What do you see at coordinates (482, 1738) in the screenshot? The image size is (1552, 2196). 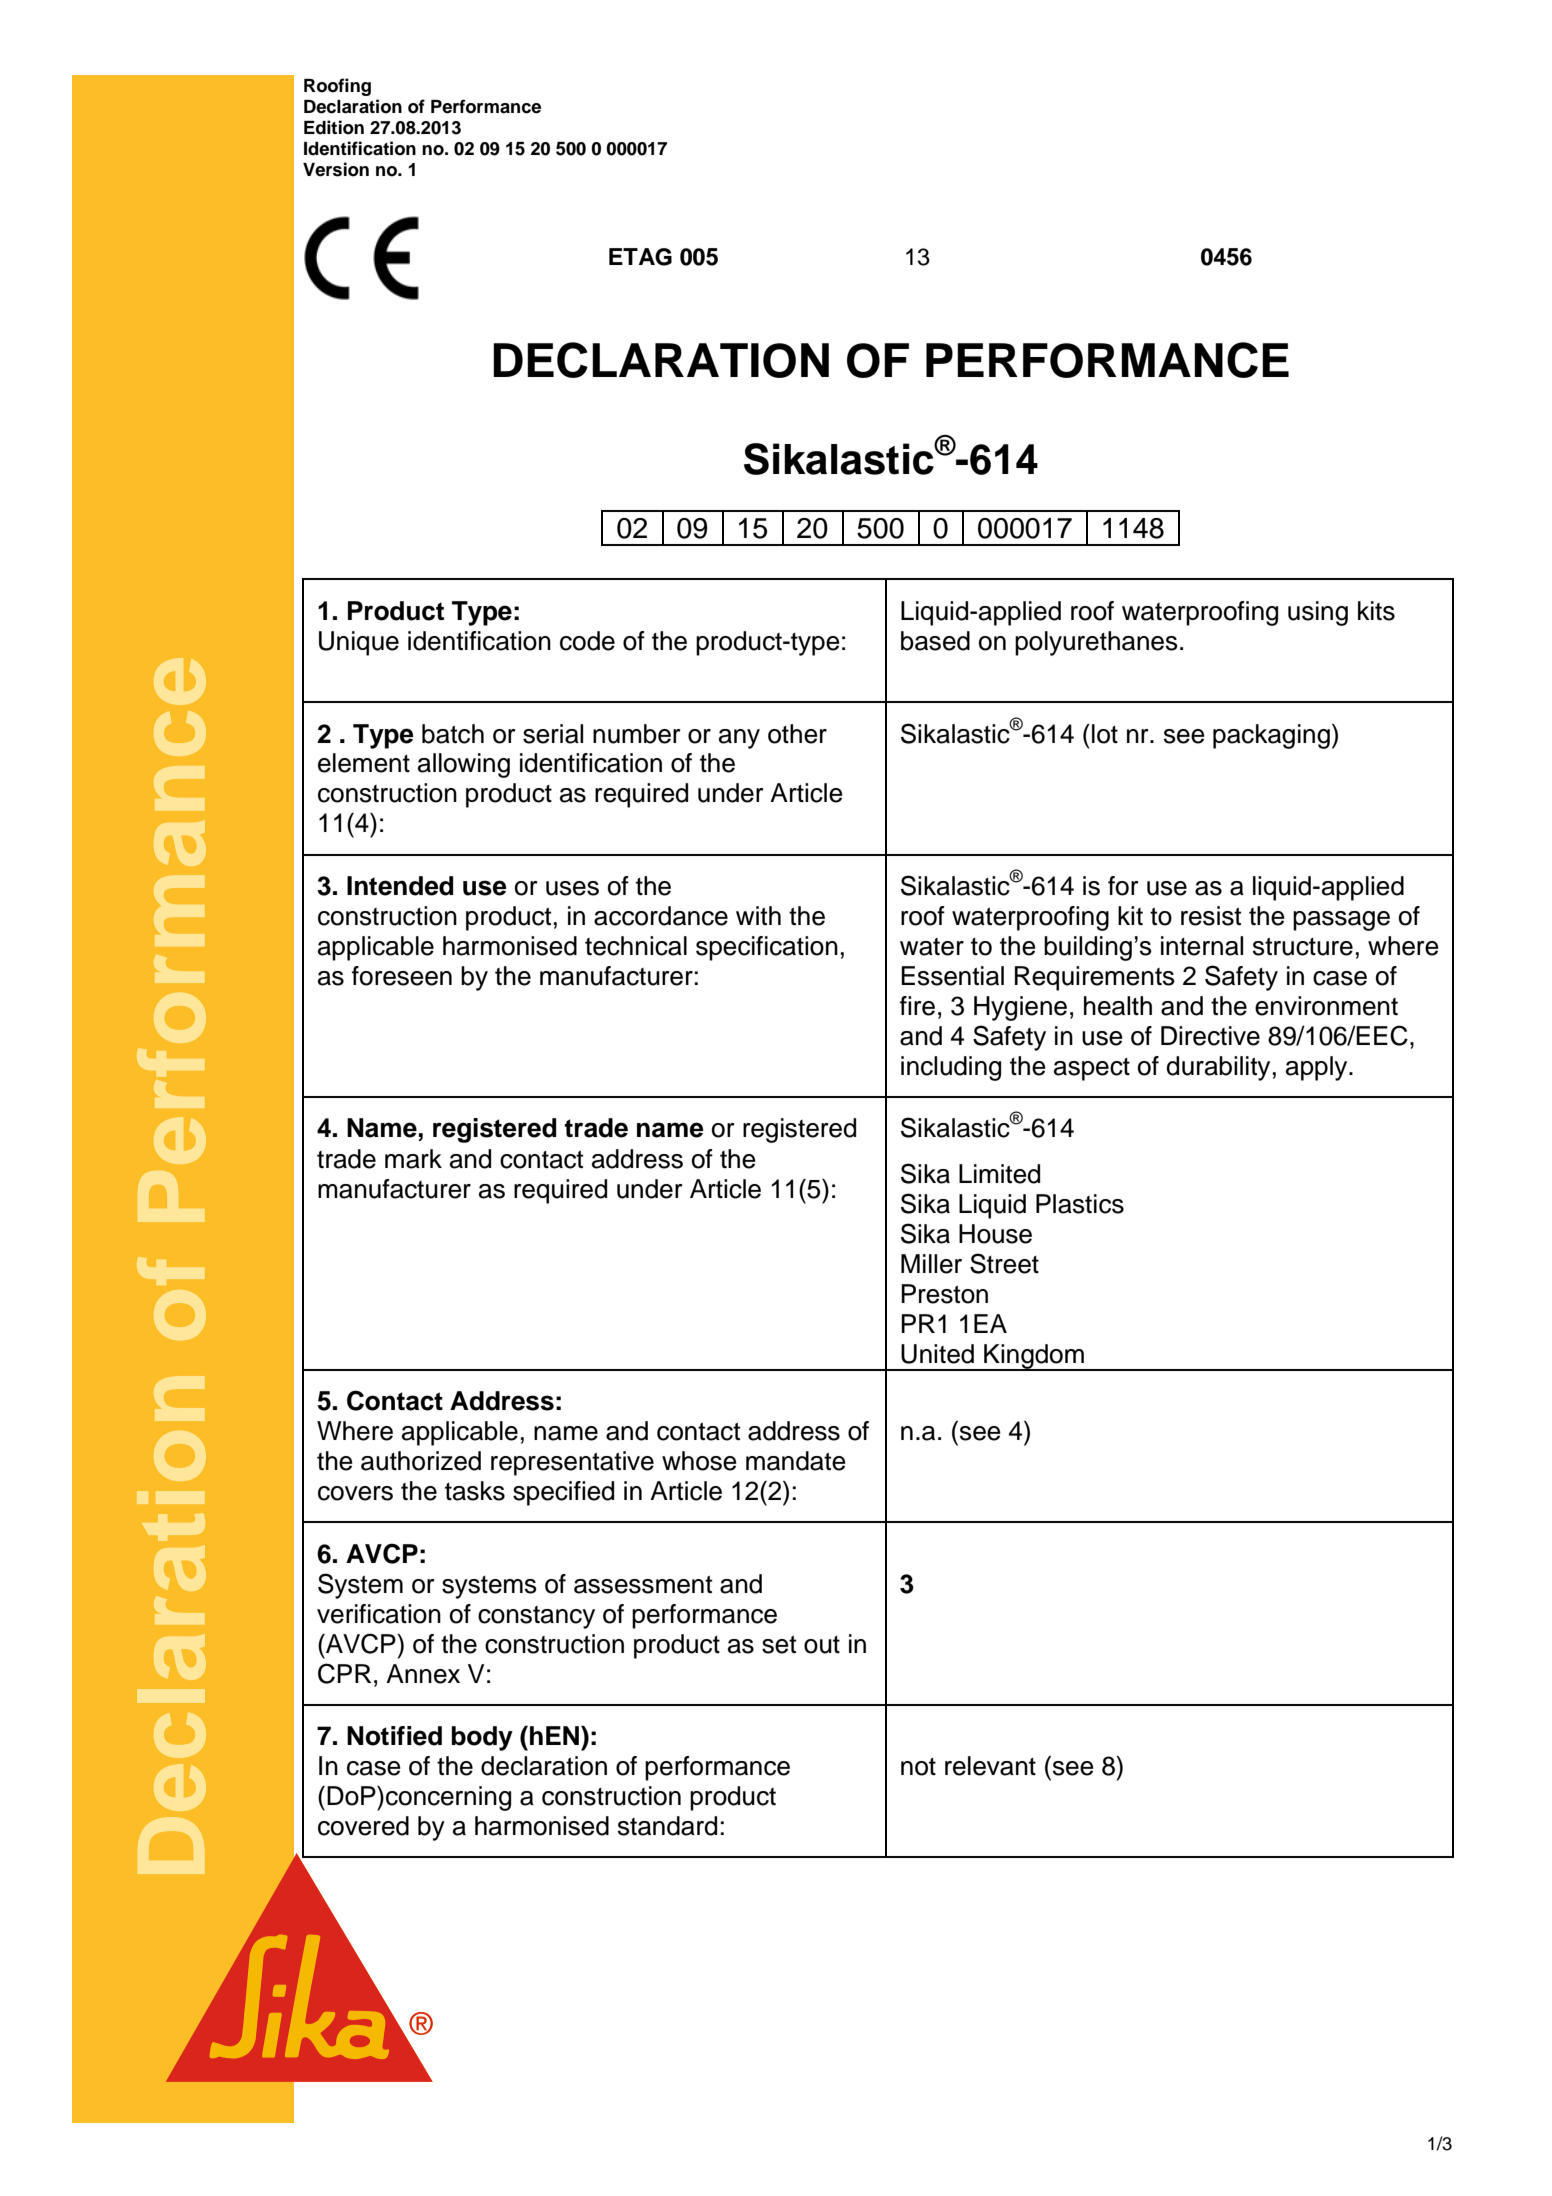 I see `body` at bounding box center [482, 1738].
